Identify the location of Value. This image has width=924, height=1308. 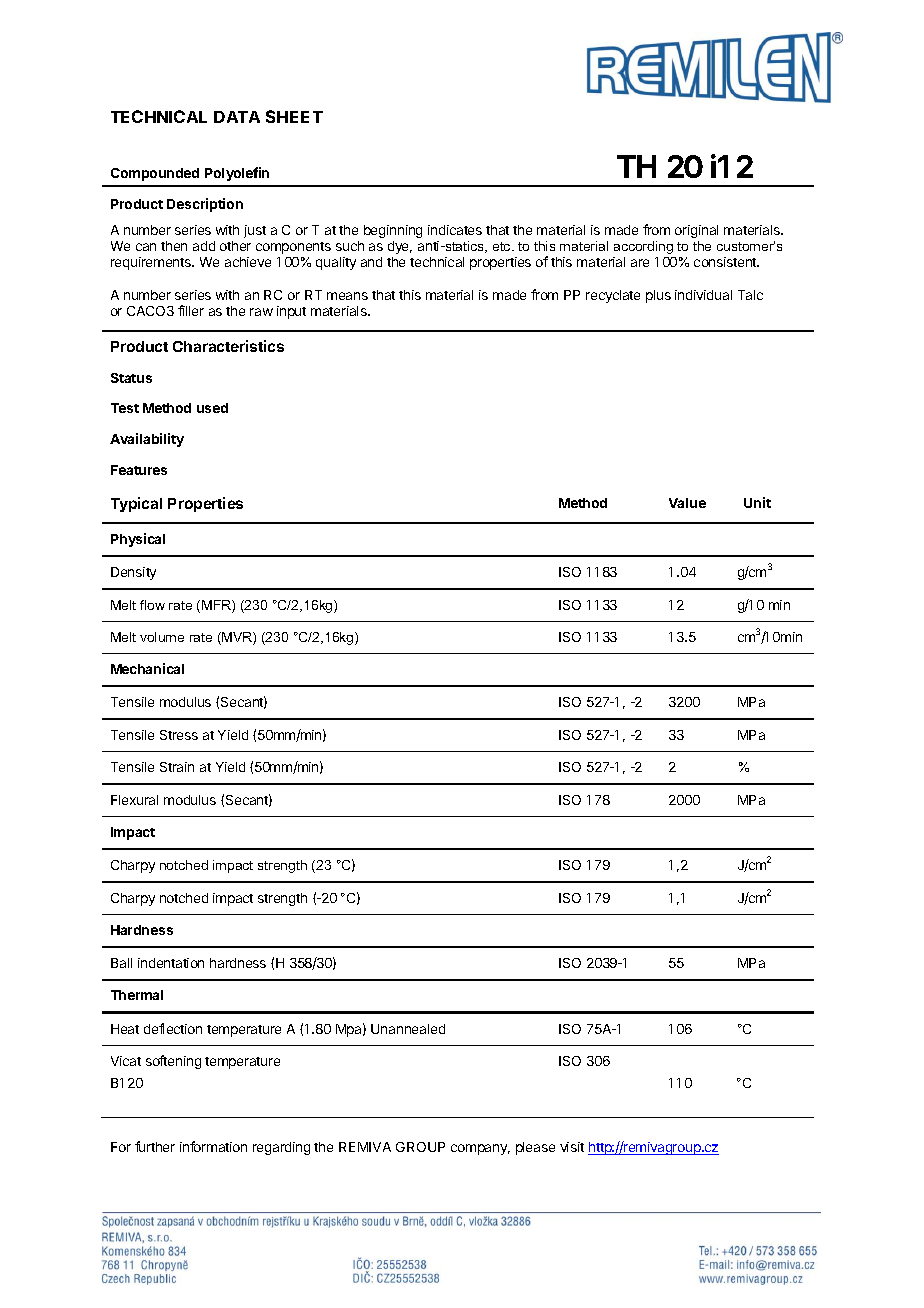
(687, 503).
